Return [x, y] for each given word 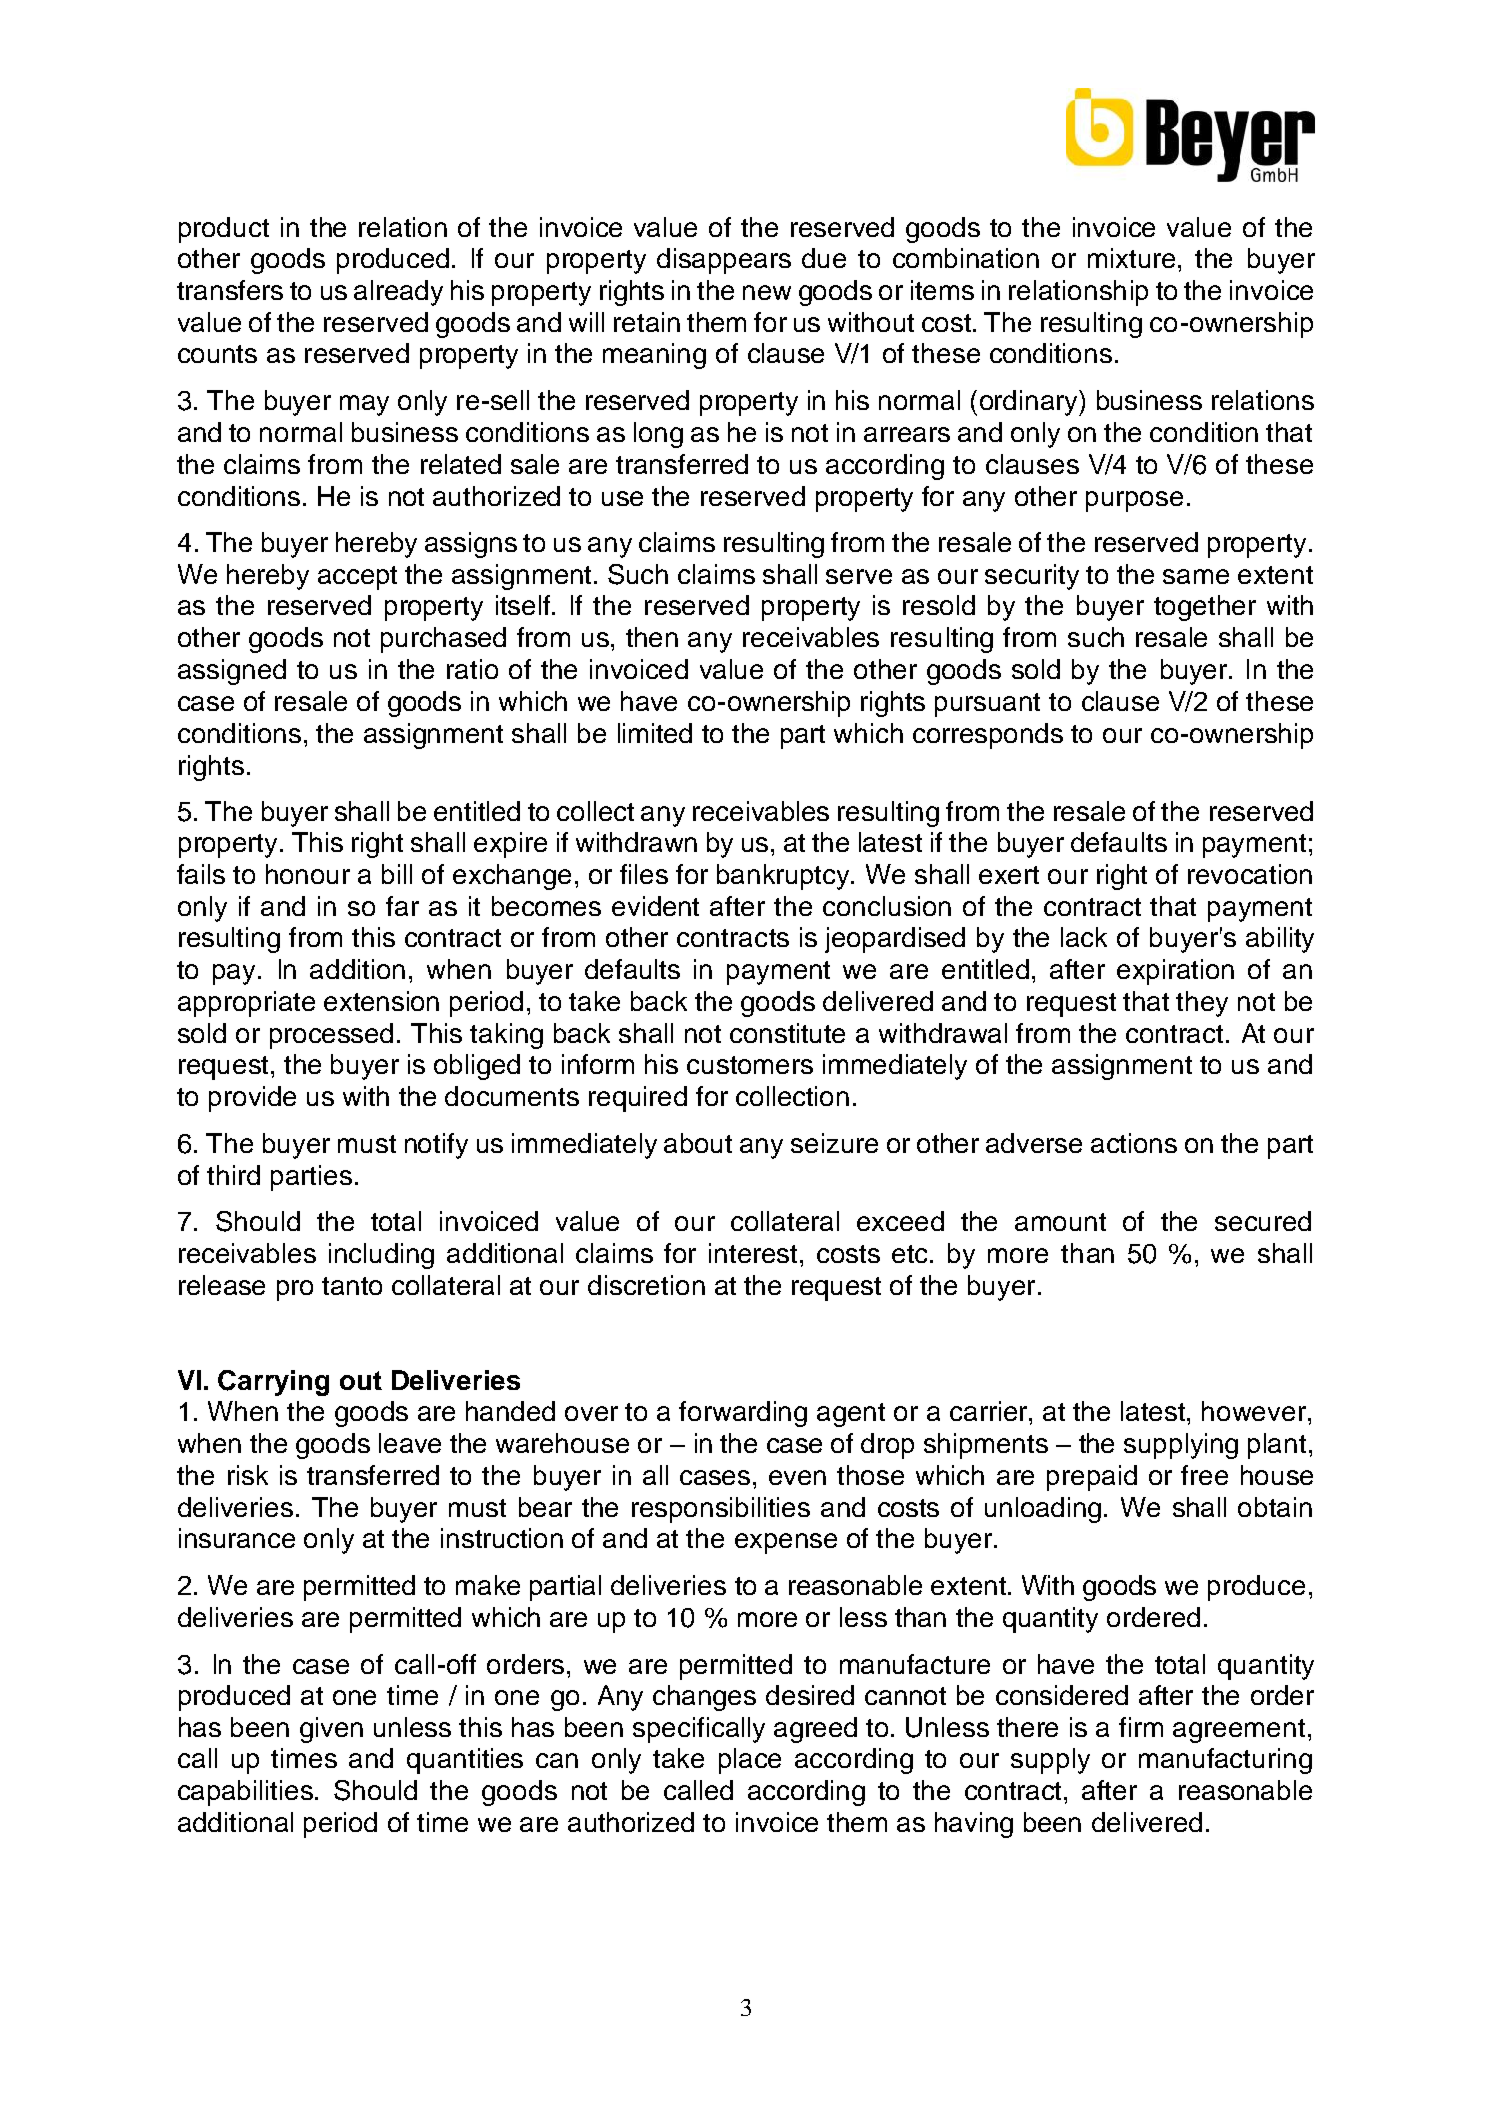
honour [308, 874]
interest [755, 1253]
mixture [1131, 258]
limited [655, 733]
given [331, 1730]
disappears [724, 261]
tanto [352, 1286]
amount [1060, 1222]
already [398, 293]
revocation [1250, 874]
